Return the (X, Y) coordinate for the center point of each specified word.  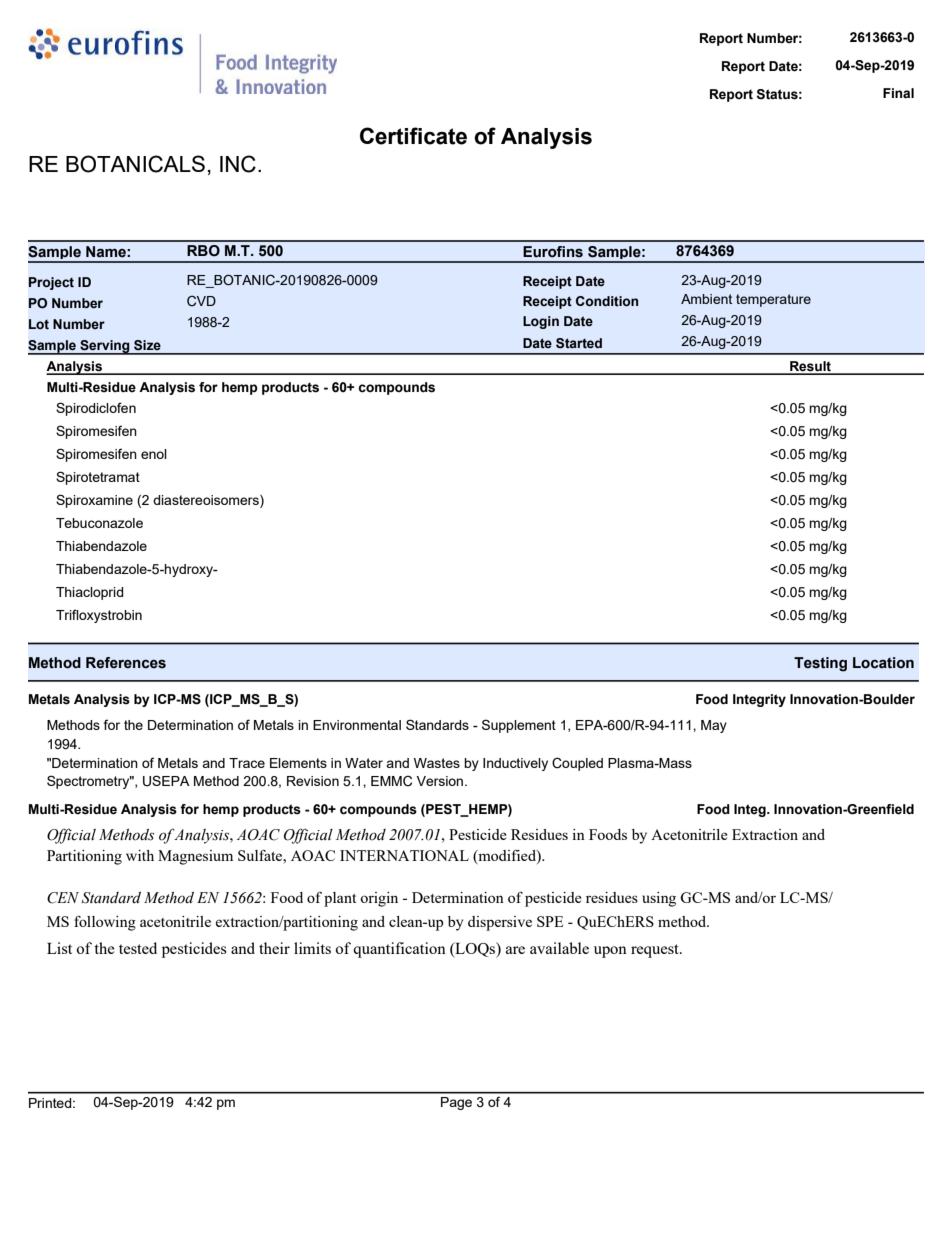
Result (810, 367)
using (659, 899)
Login (541, 322)
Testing (820, 664)
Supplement (519, 726)
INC (238, 164)
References (126, 663)
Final (898, 93)
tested (138, 948)
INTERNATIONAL (404, 855)
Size (147, 345)
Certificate (413, 136)
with (140, 855)
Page (456, 1103)
